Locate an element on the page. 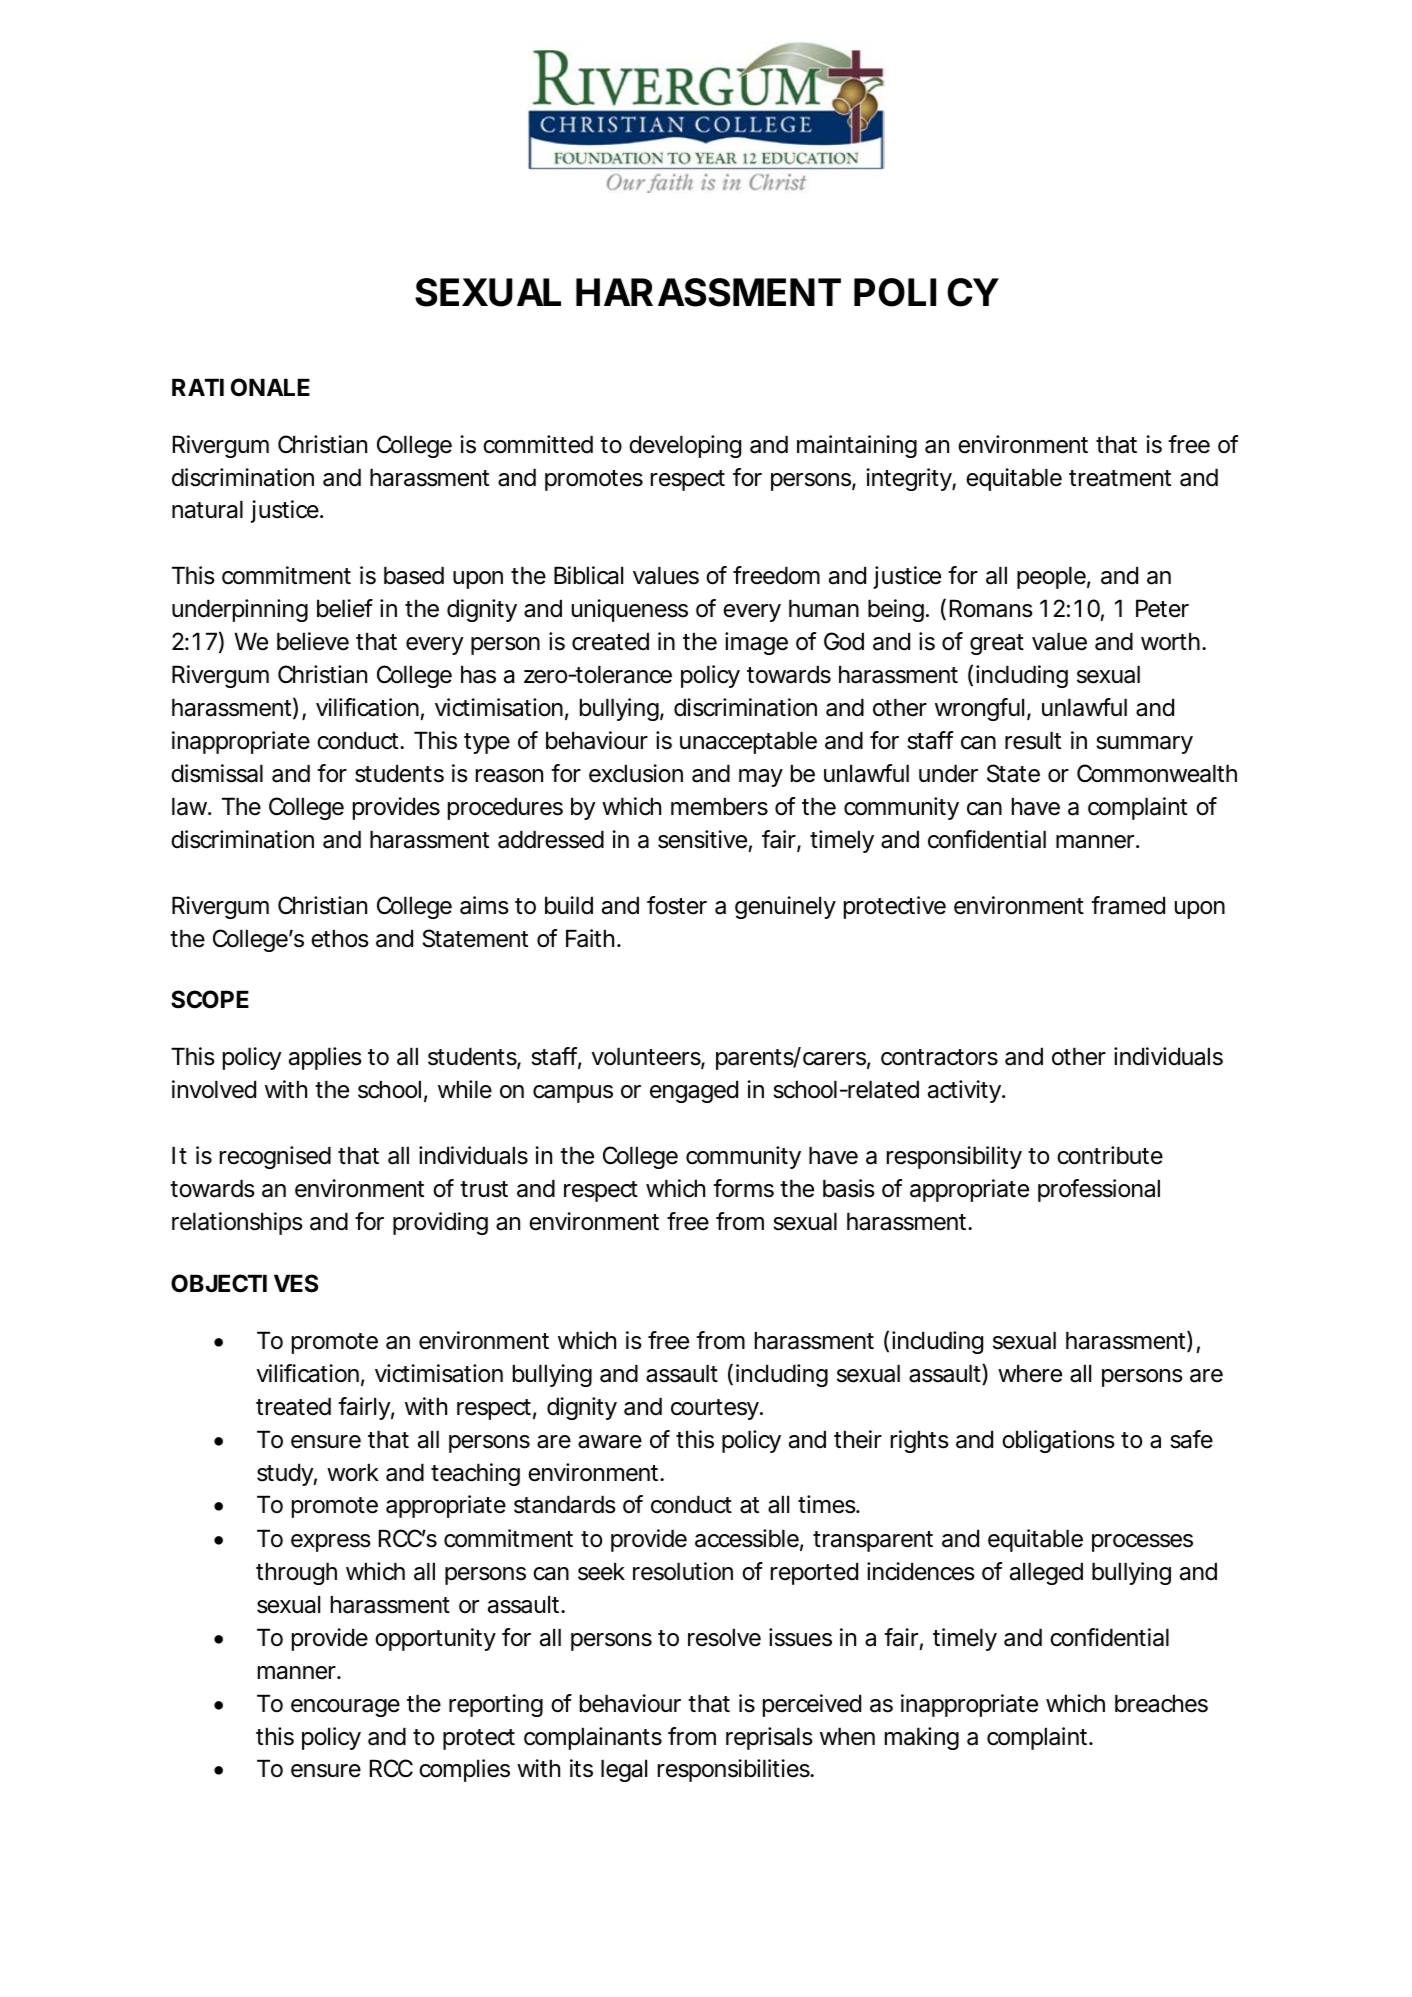  applies is located at coordinates (325, 1058).
